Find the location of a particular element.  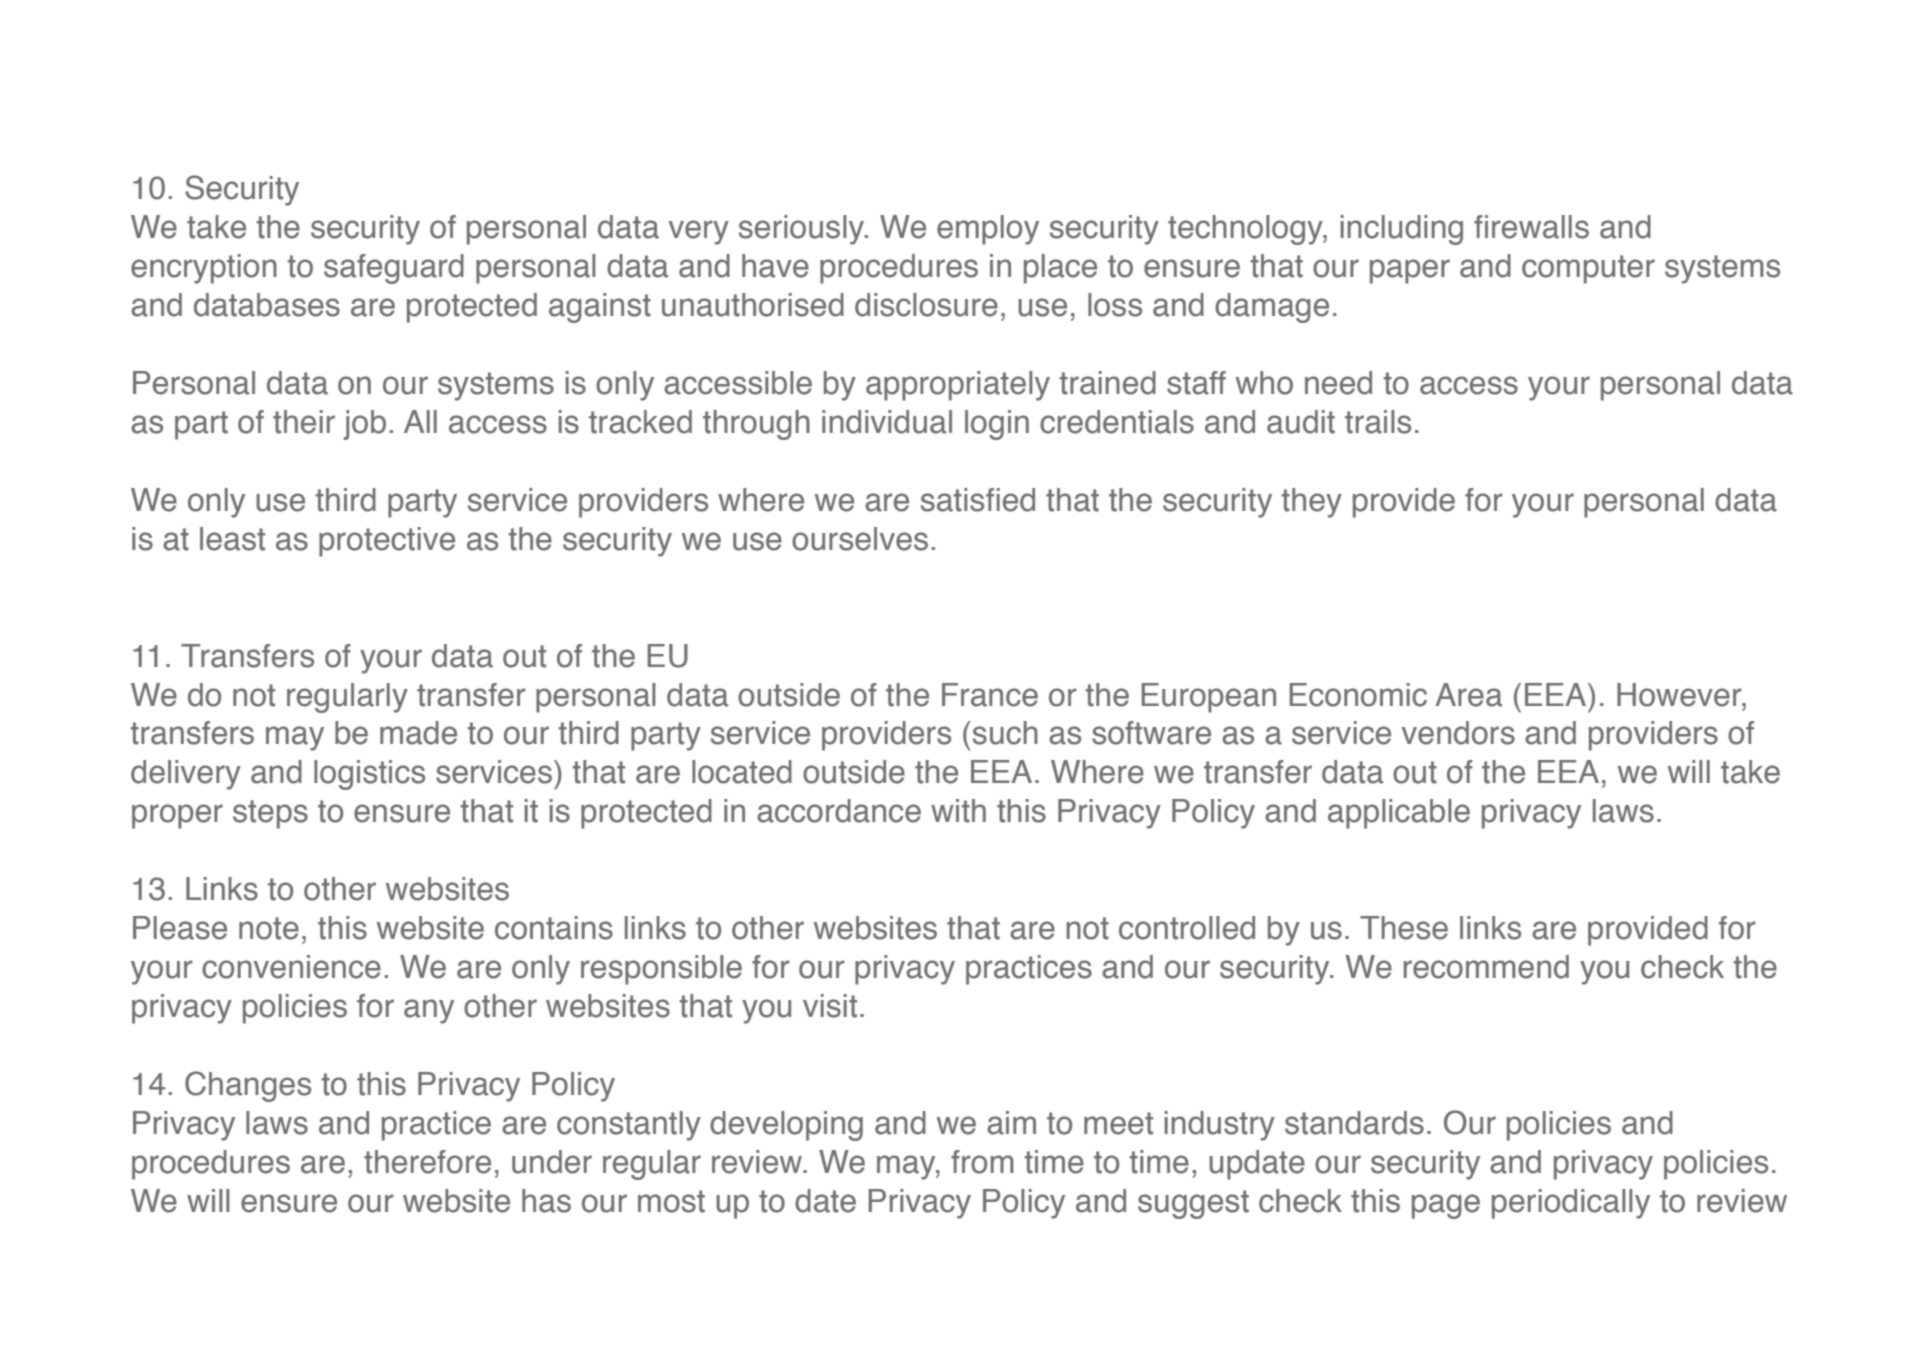

page is located at coordinates (1446, 1206).
